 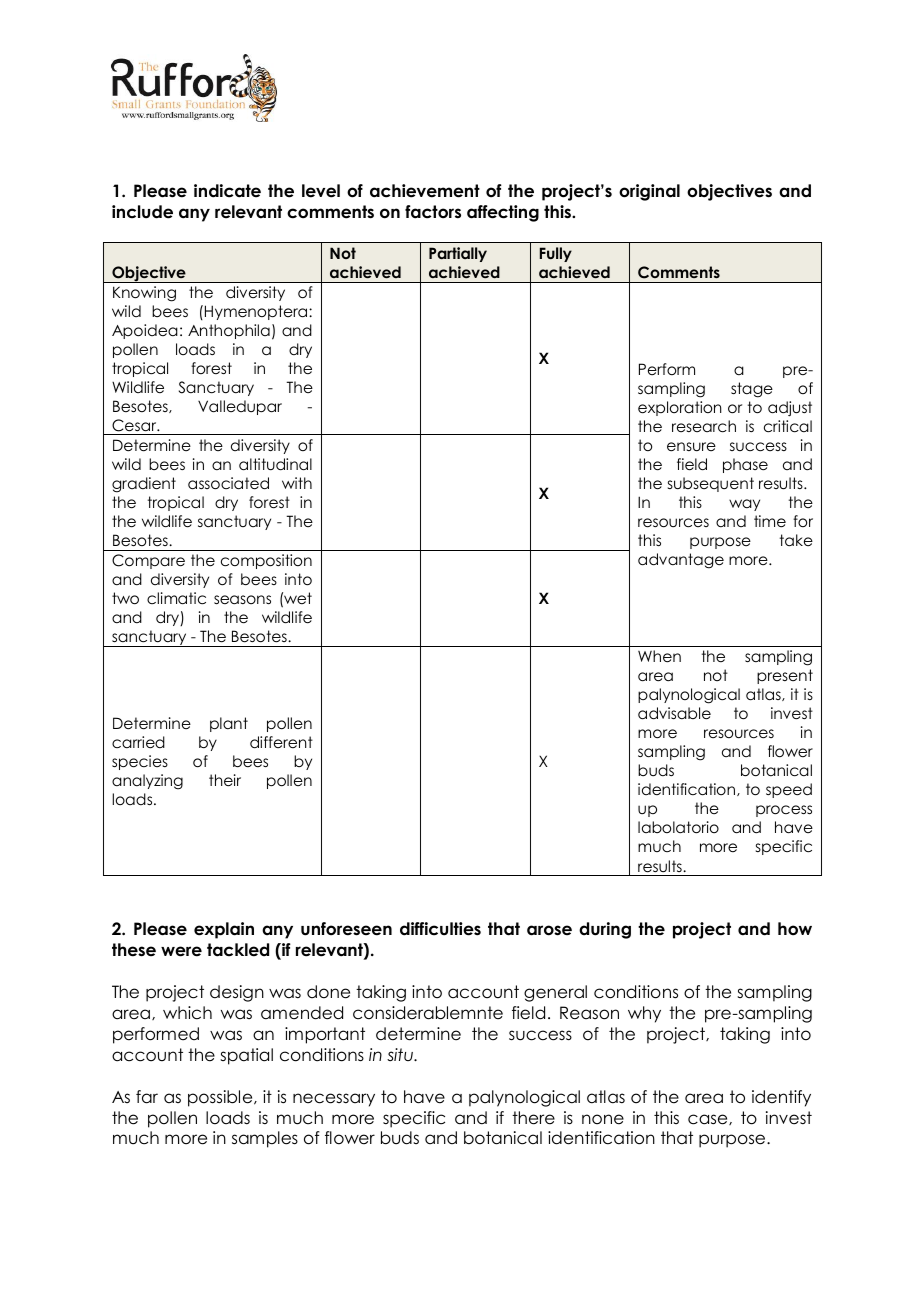 I want to click on factors, so click(x=433, y=212).
